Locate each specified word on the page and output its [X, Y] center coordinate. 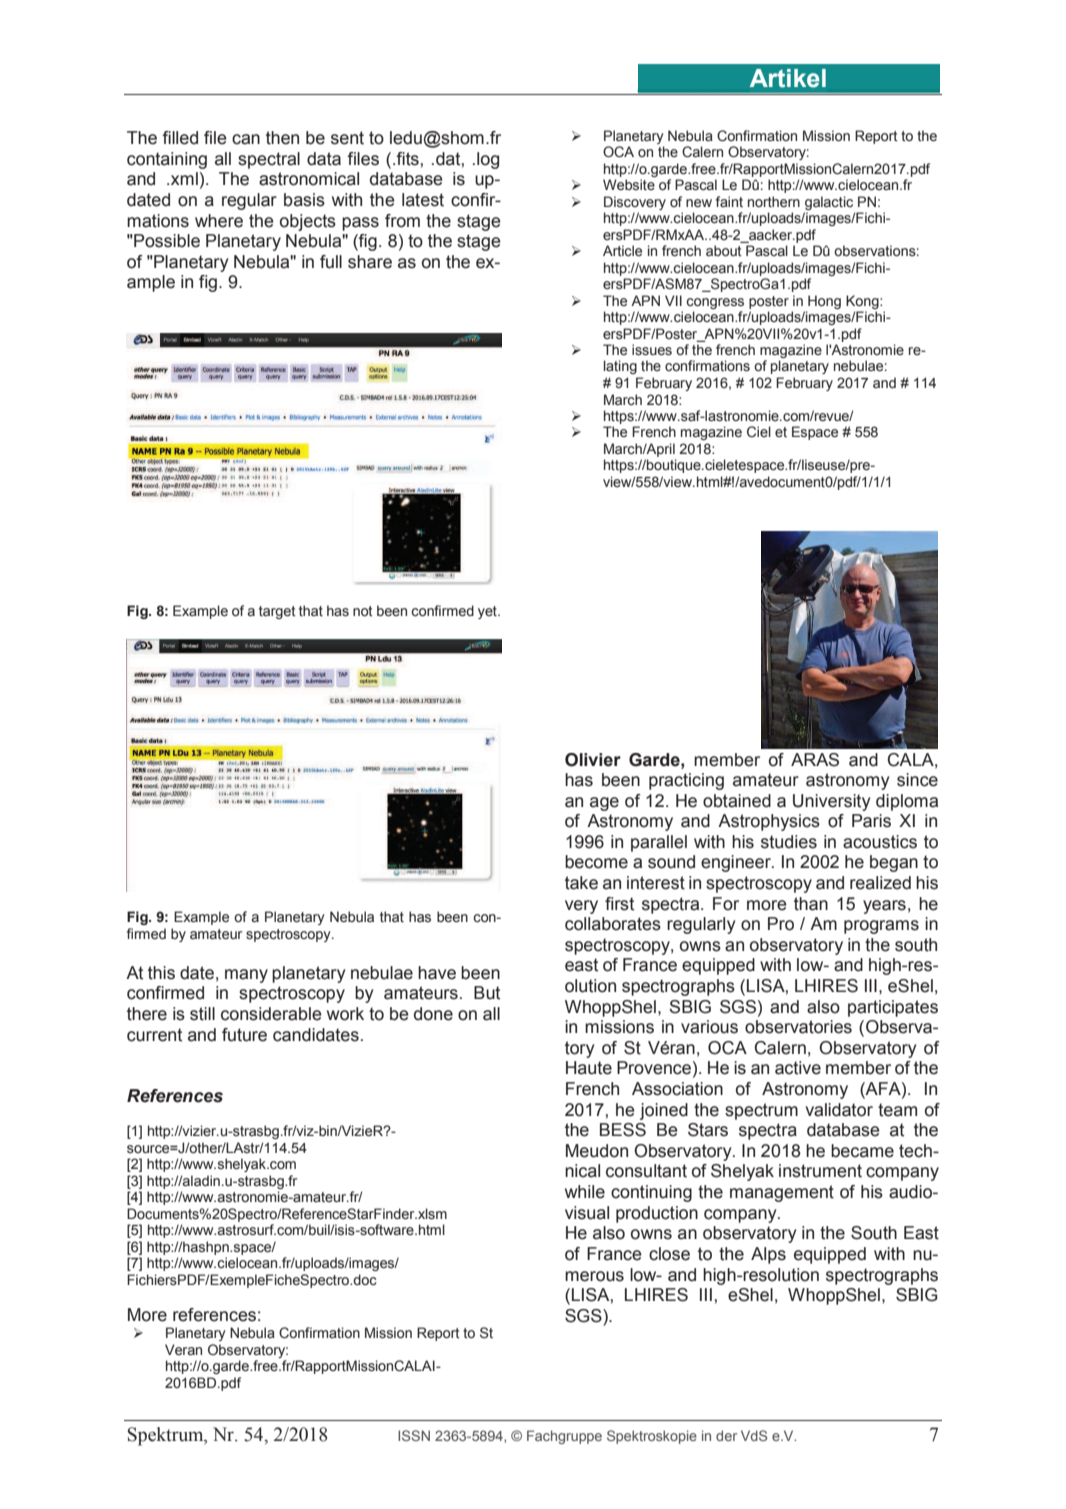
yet [488, 612]
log [488, 160]
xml [183, 178]
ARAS [815, 760]
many [246, 976]
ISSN [414, 1435]
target [277, 612]
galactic [829, 203]
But [487, 993]
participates [893, 1008]
